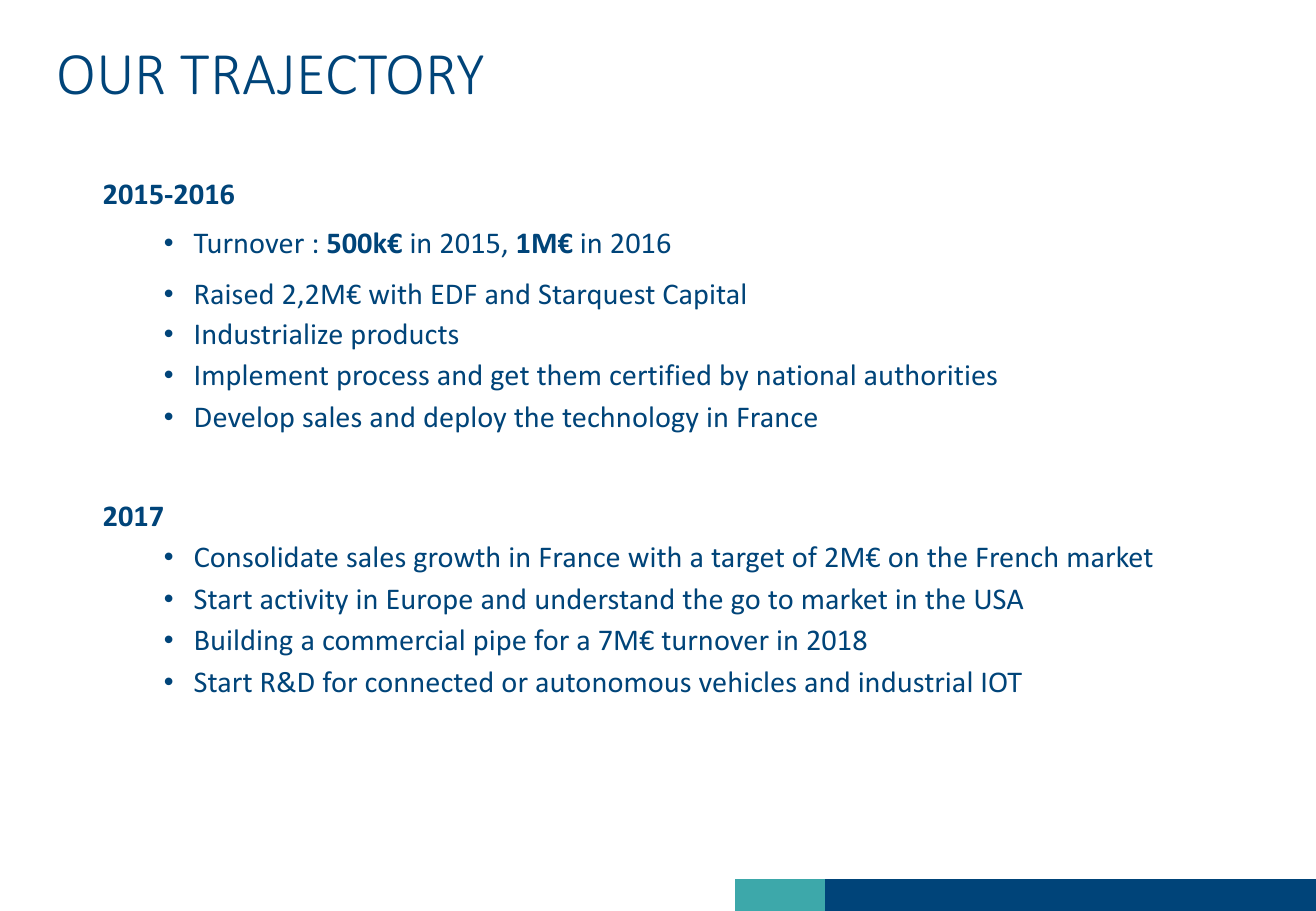 Image resolution: width=1316 pixels, height=911 pixels. Describe the element at coordinates (262, 377) in the image. I see `Implement` at that location.
